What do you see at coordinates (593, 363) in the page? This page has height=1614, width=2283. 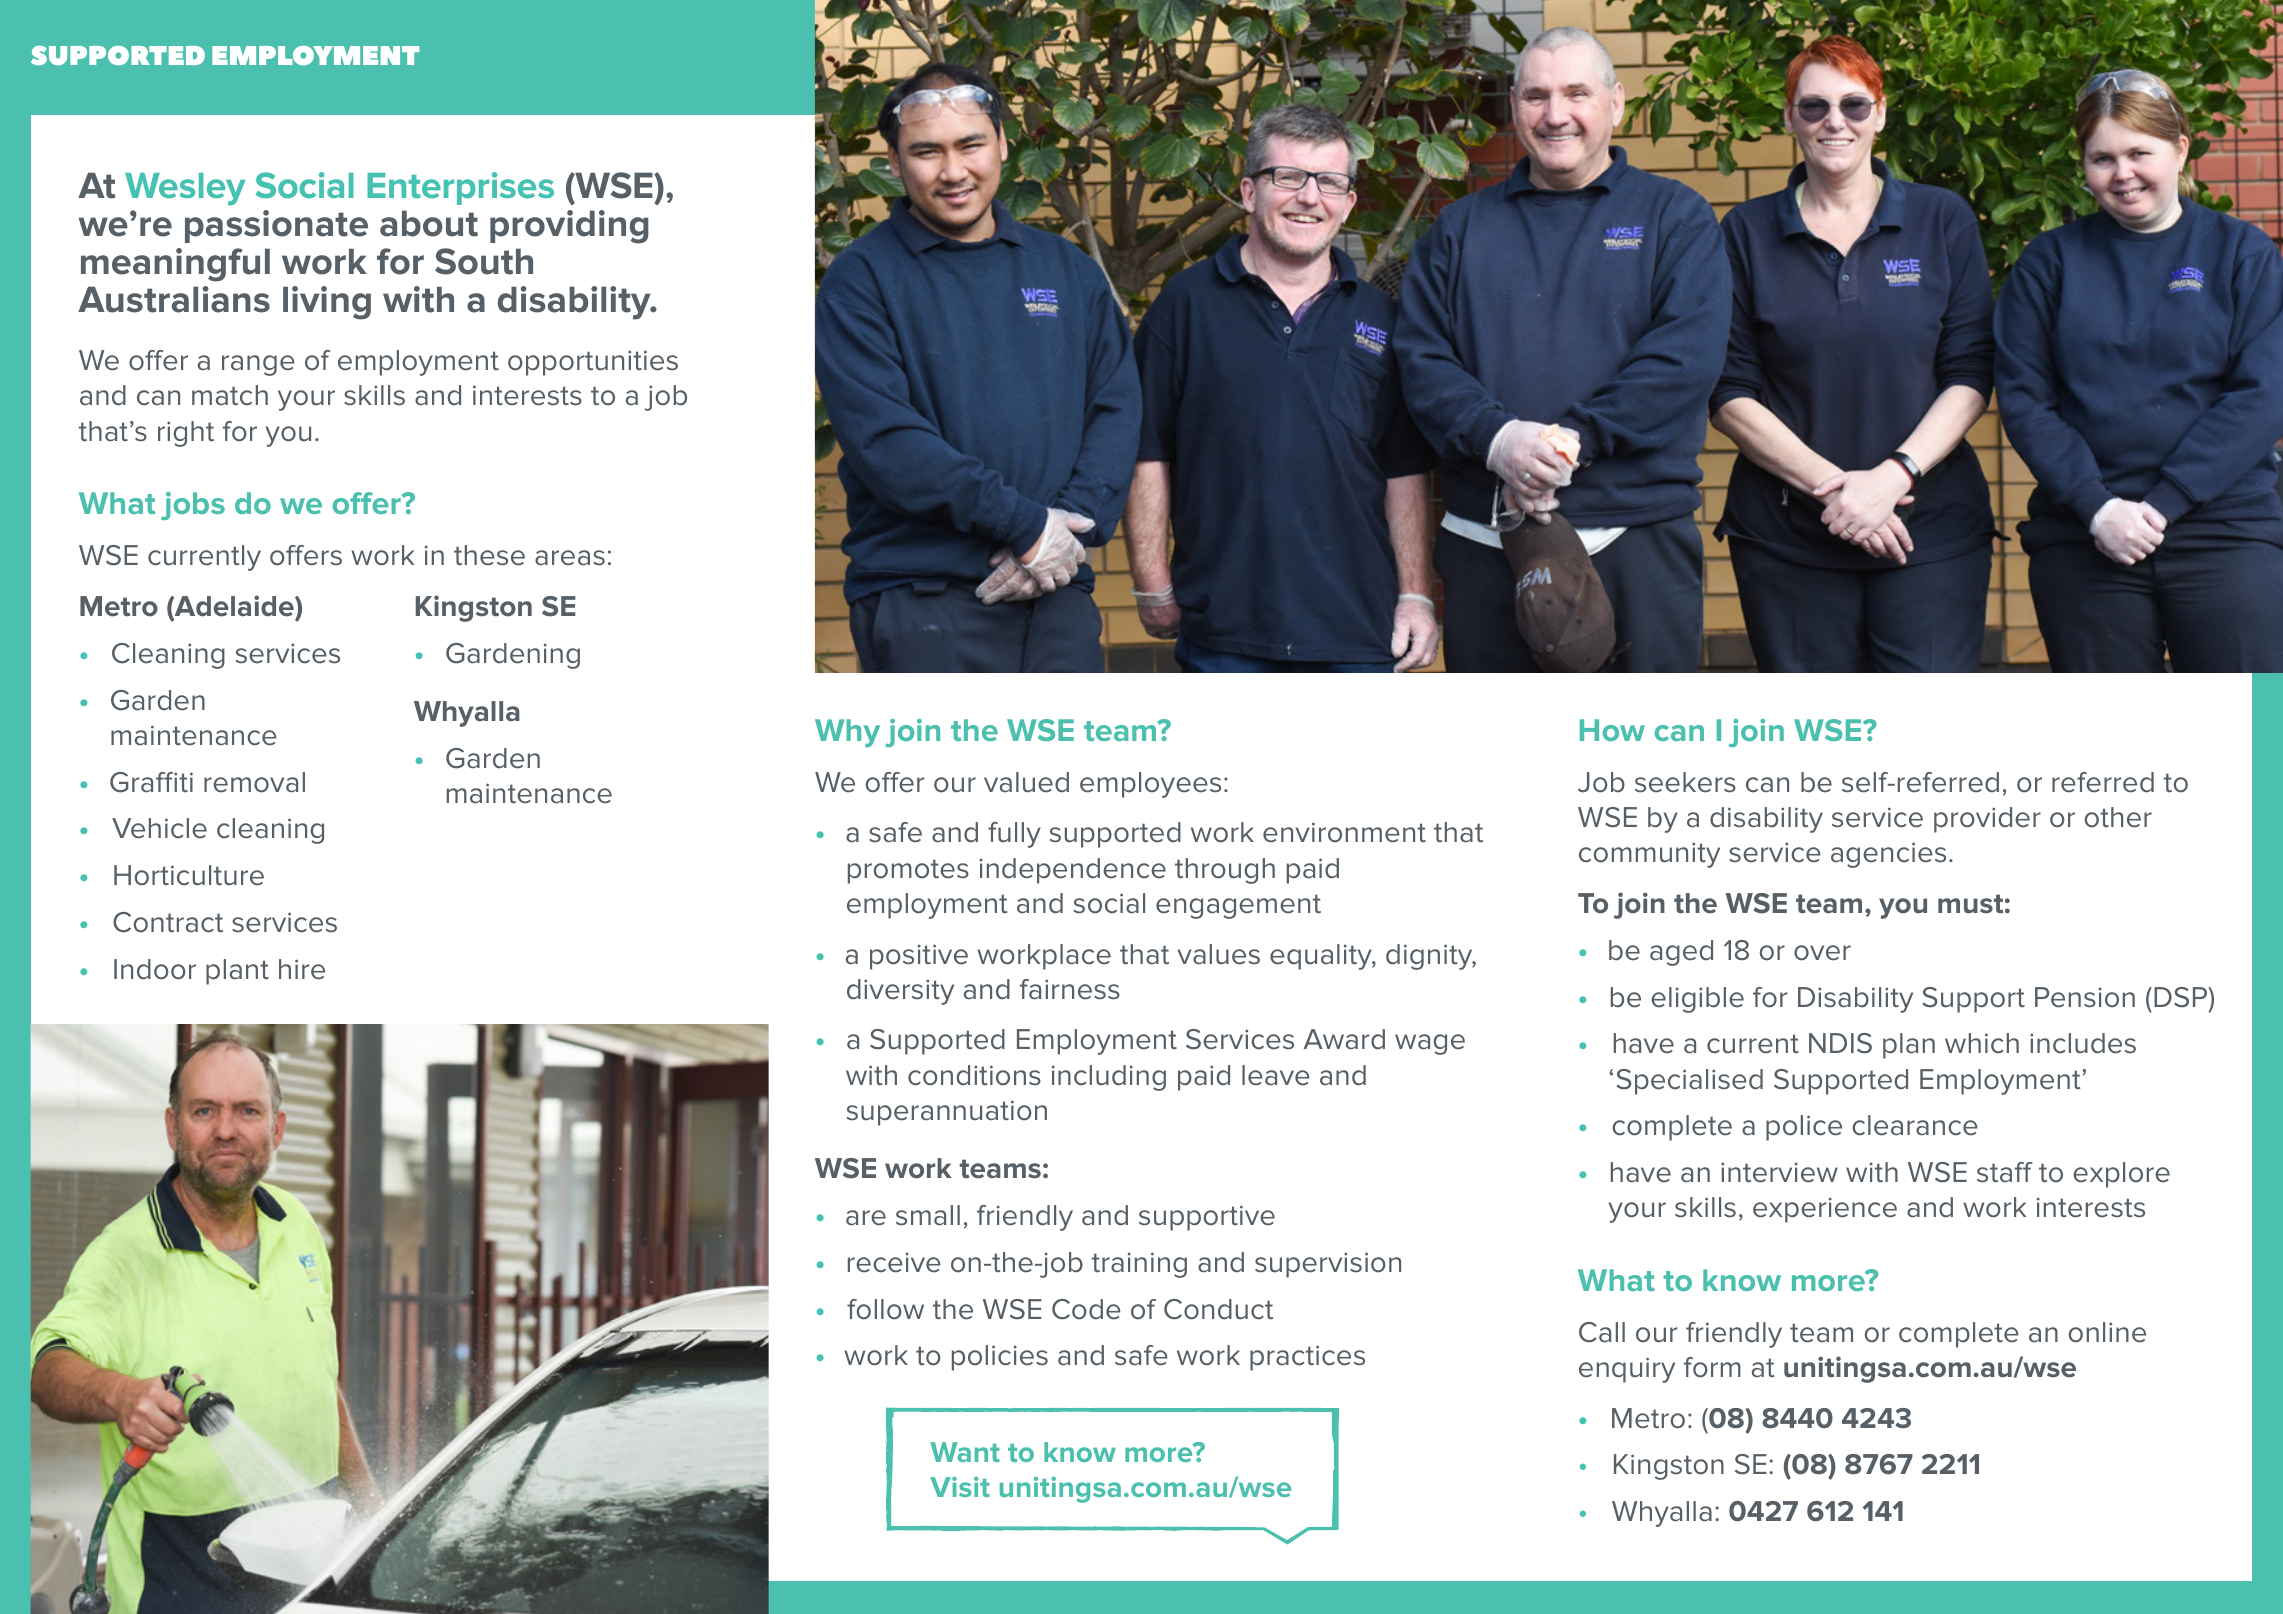 I see `opportunities` at bounding box center [593, 363].
